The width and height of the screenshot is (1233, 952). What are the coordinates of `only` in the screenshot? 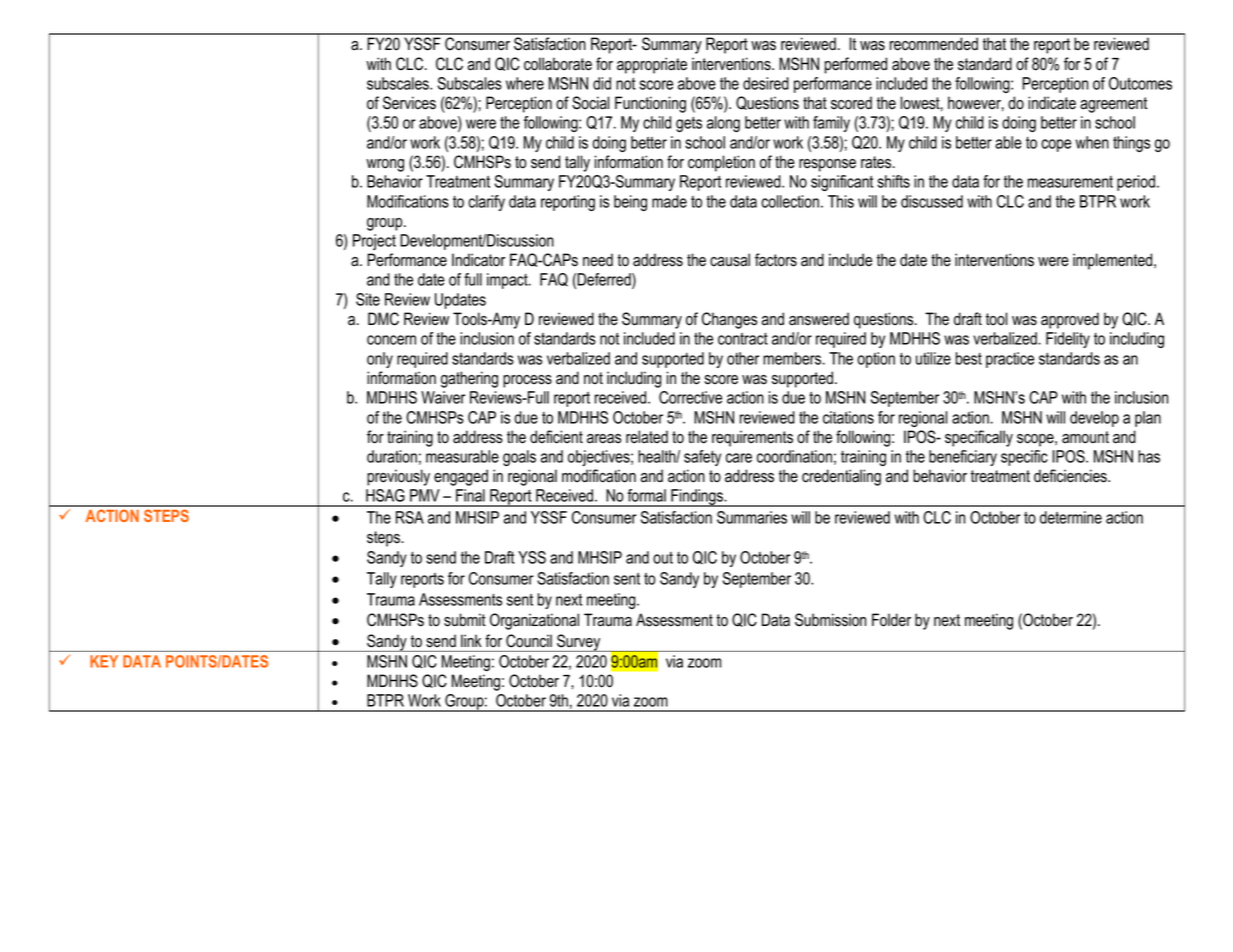 It's located at (380, 360).
